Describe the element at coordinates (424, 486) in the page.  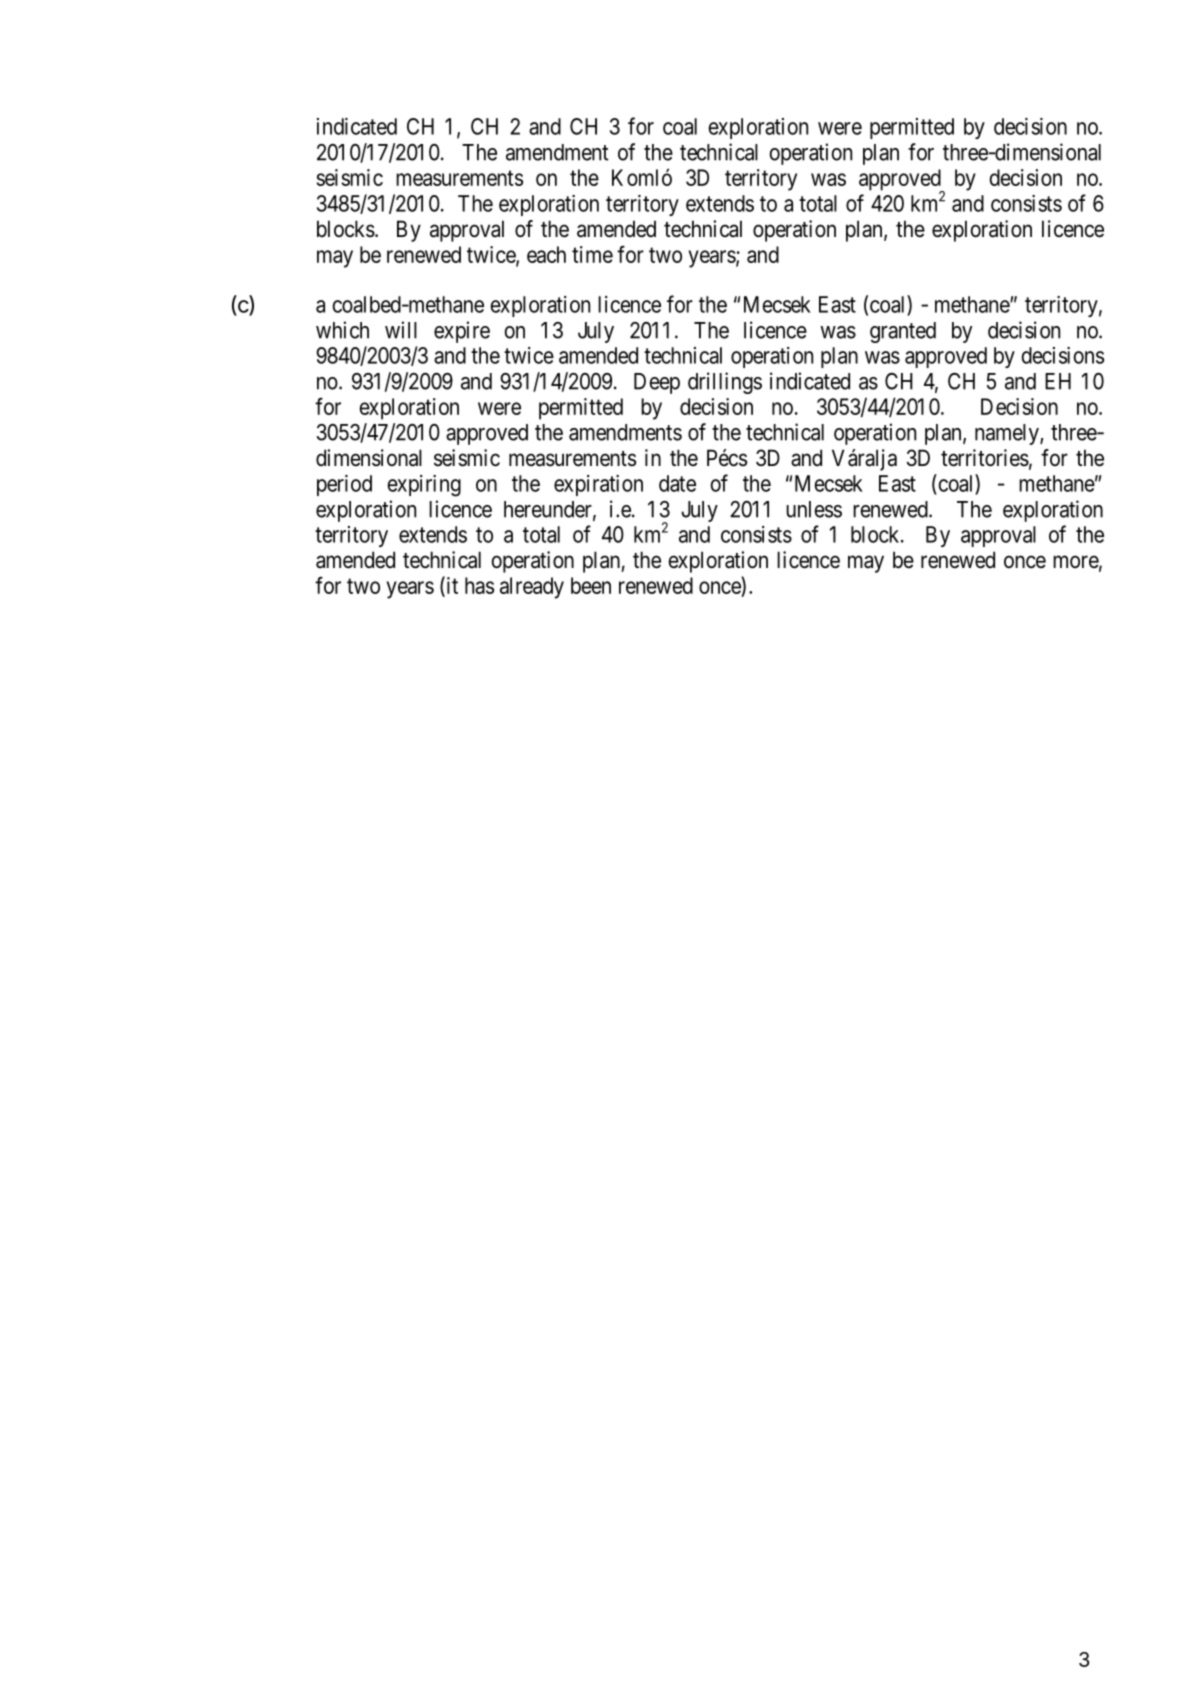
I see `expiring` at that location.
